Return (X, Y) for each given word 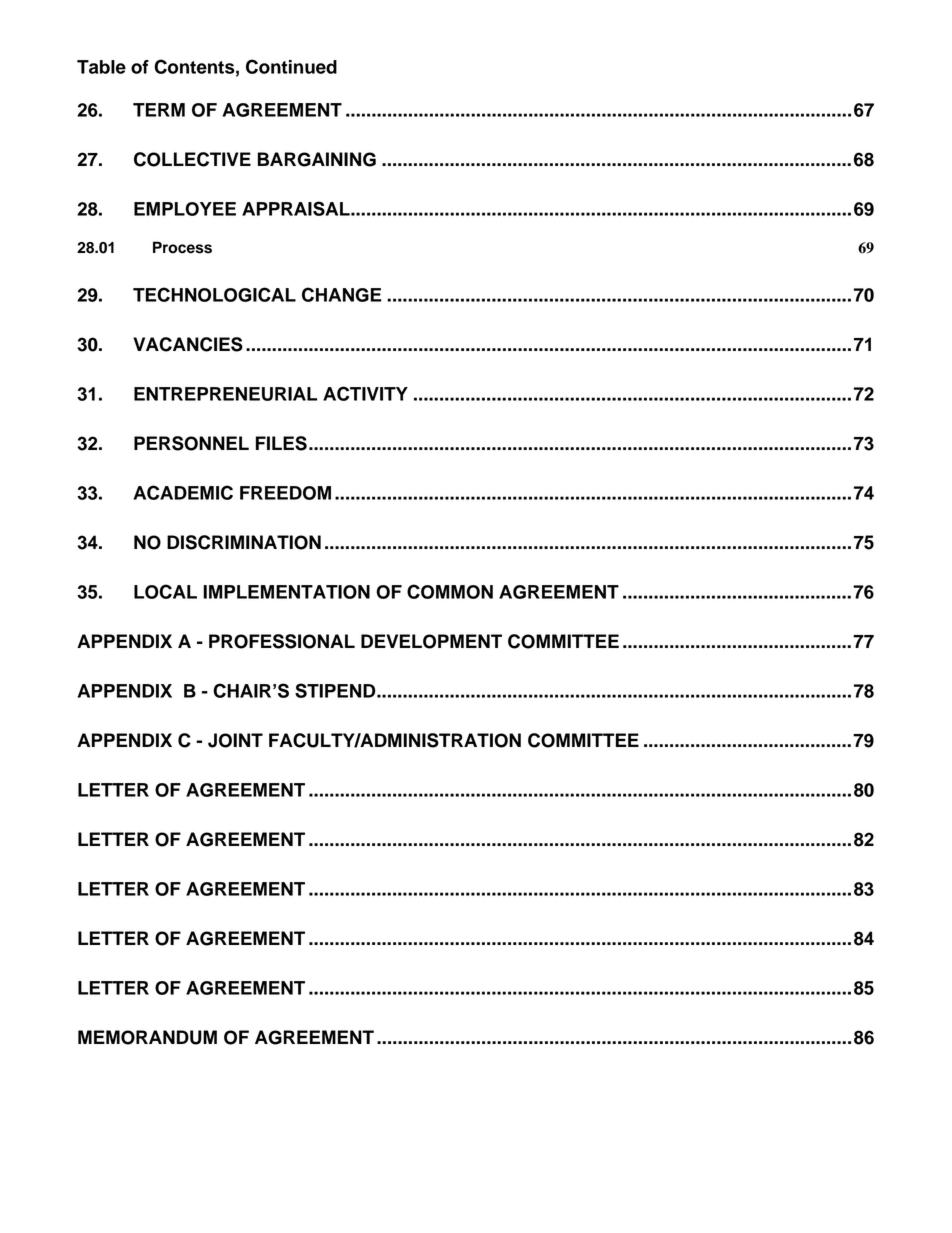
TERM (159, 110)
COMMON (450, 591)
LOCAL (165, 591)
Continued (291, 66)
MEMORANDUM (147, 1037)
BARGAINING (317, 159)
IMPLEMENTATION (286, 592)
